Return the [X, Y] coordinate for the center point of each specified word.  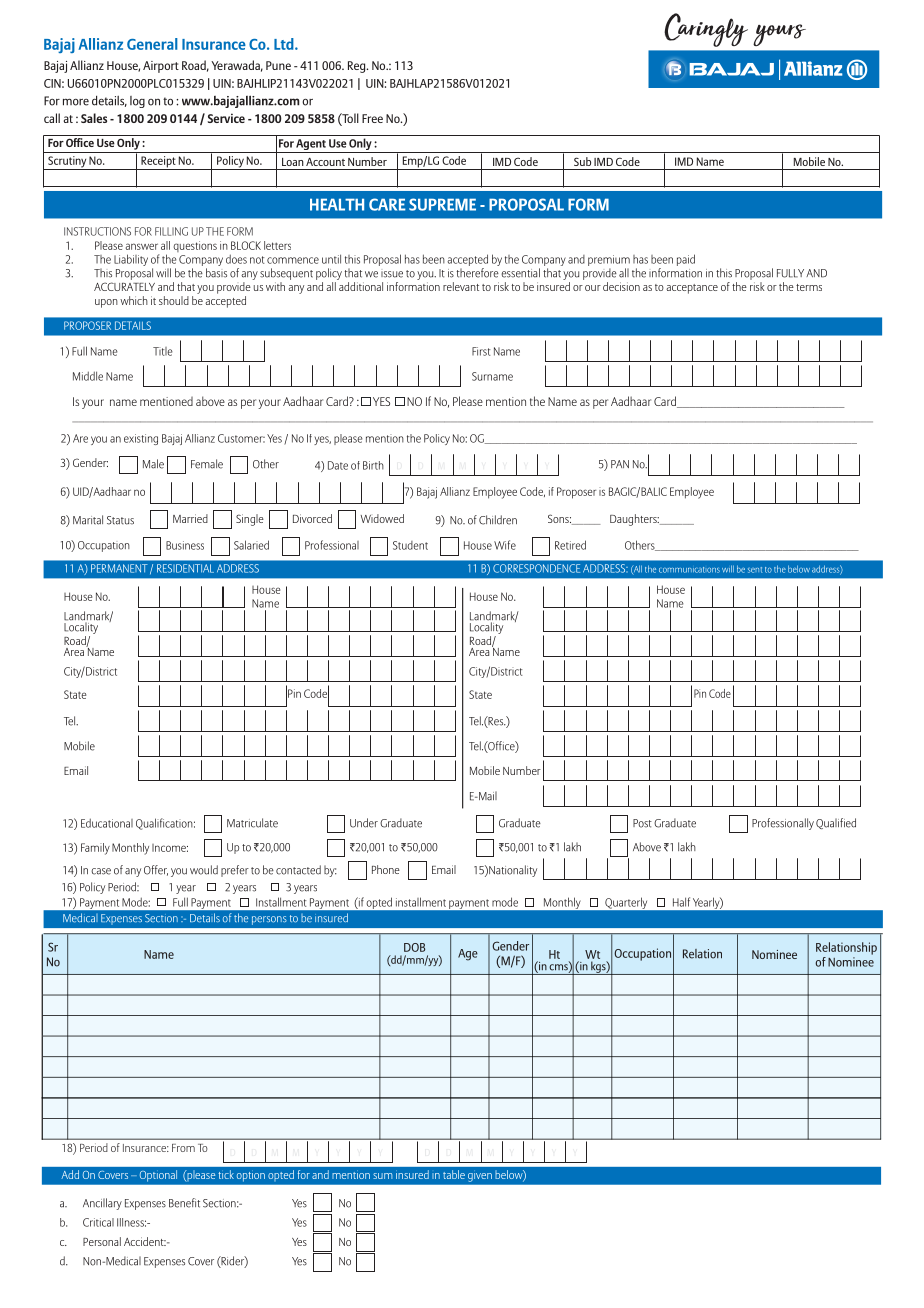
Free [372, 118]
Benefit [184, 1203]
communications [689, 570]
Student [410, 545]
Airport [161, 67]
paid [686, 260]
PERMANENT [119, 568]
